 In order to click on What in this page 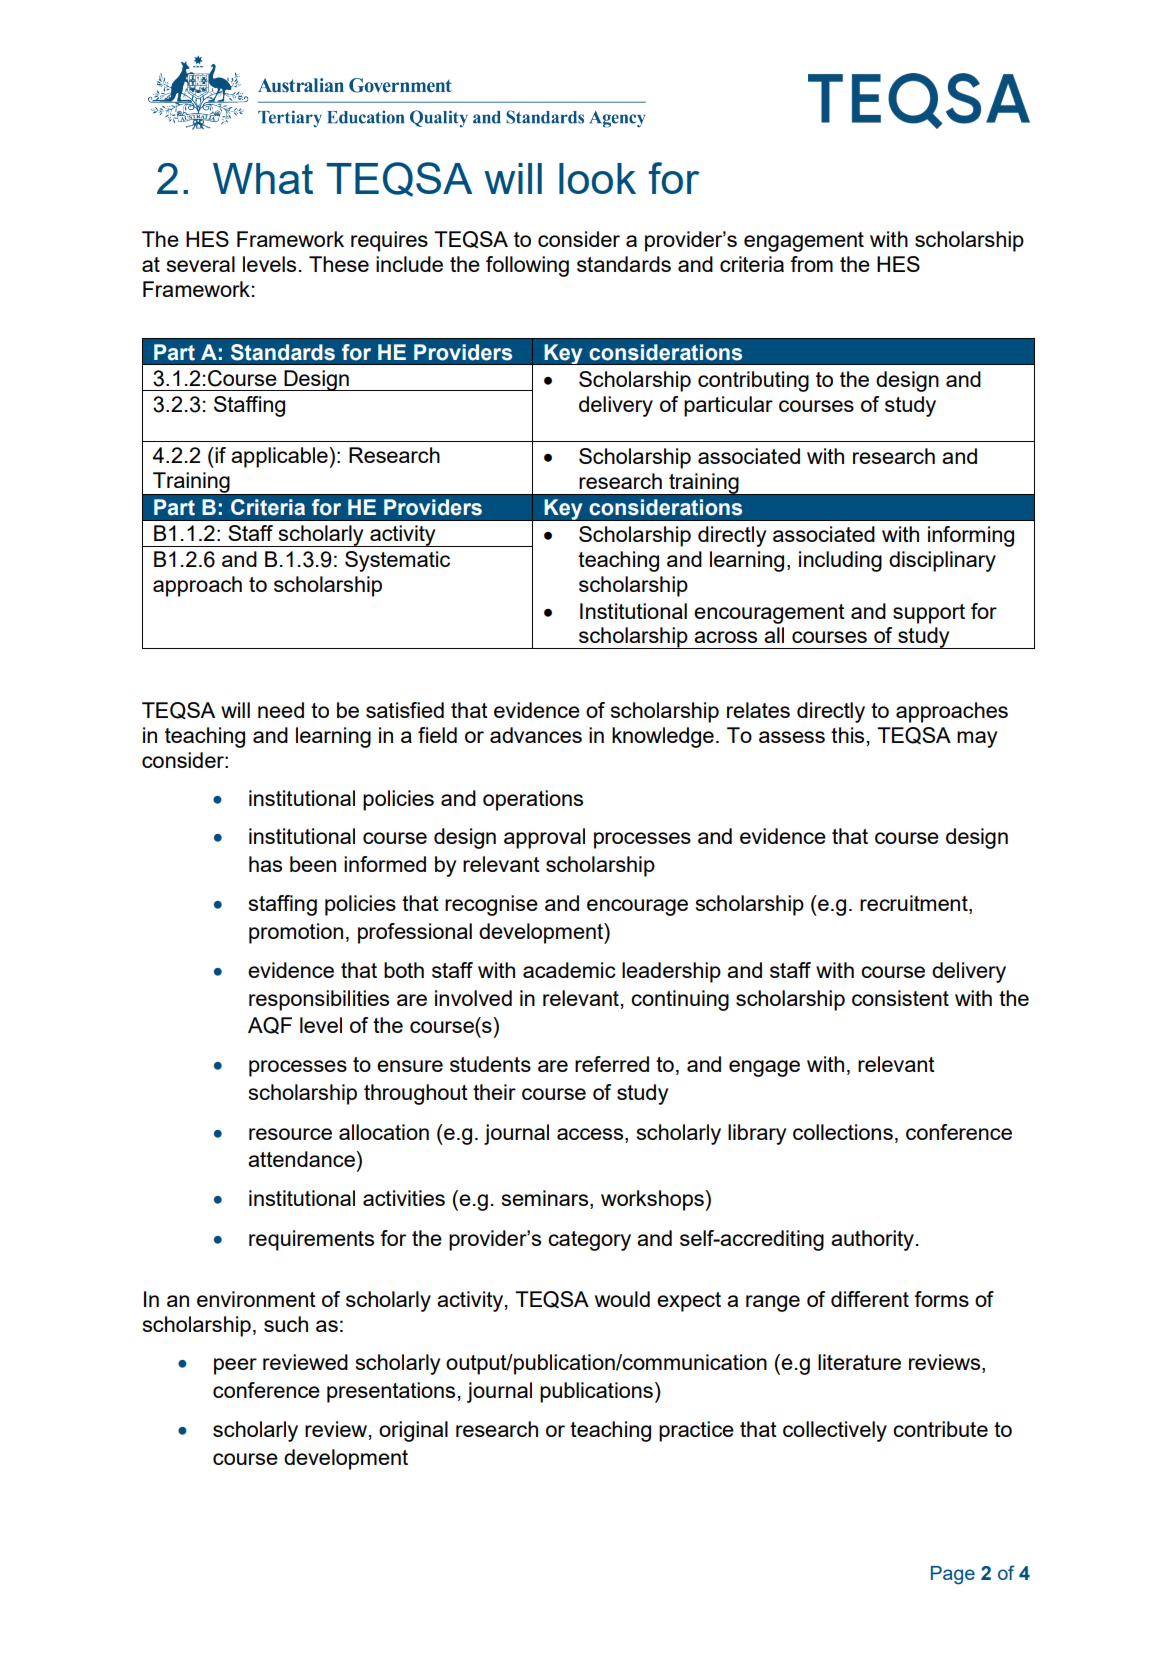, I will do `click(263, 178)`.
